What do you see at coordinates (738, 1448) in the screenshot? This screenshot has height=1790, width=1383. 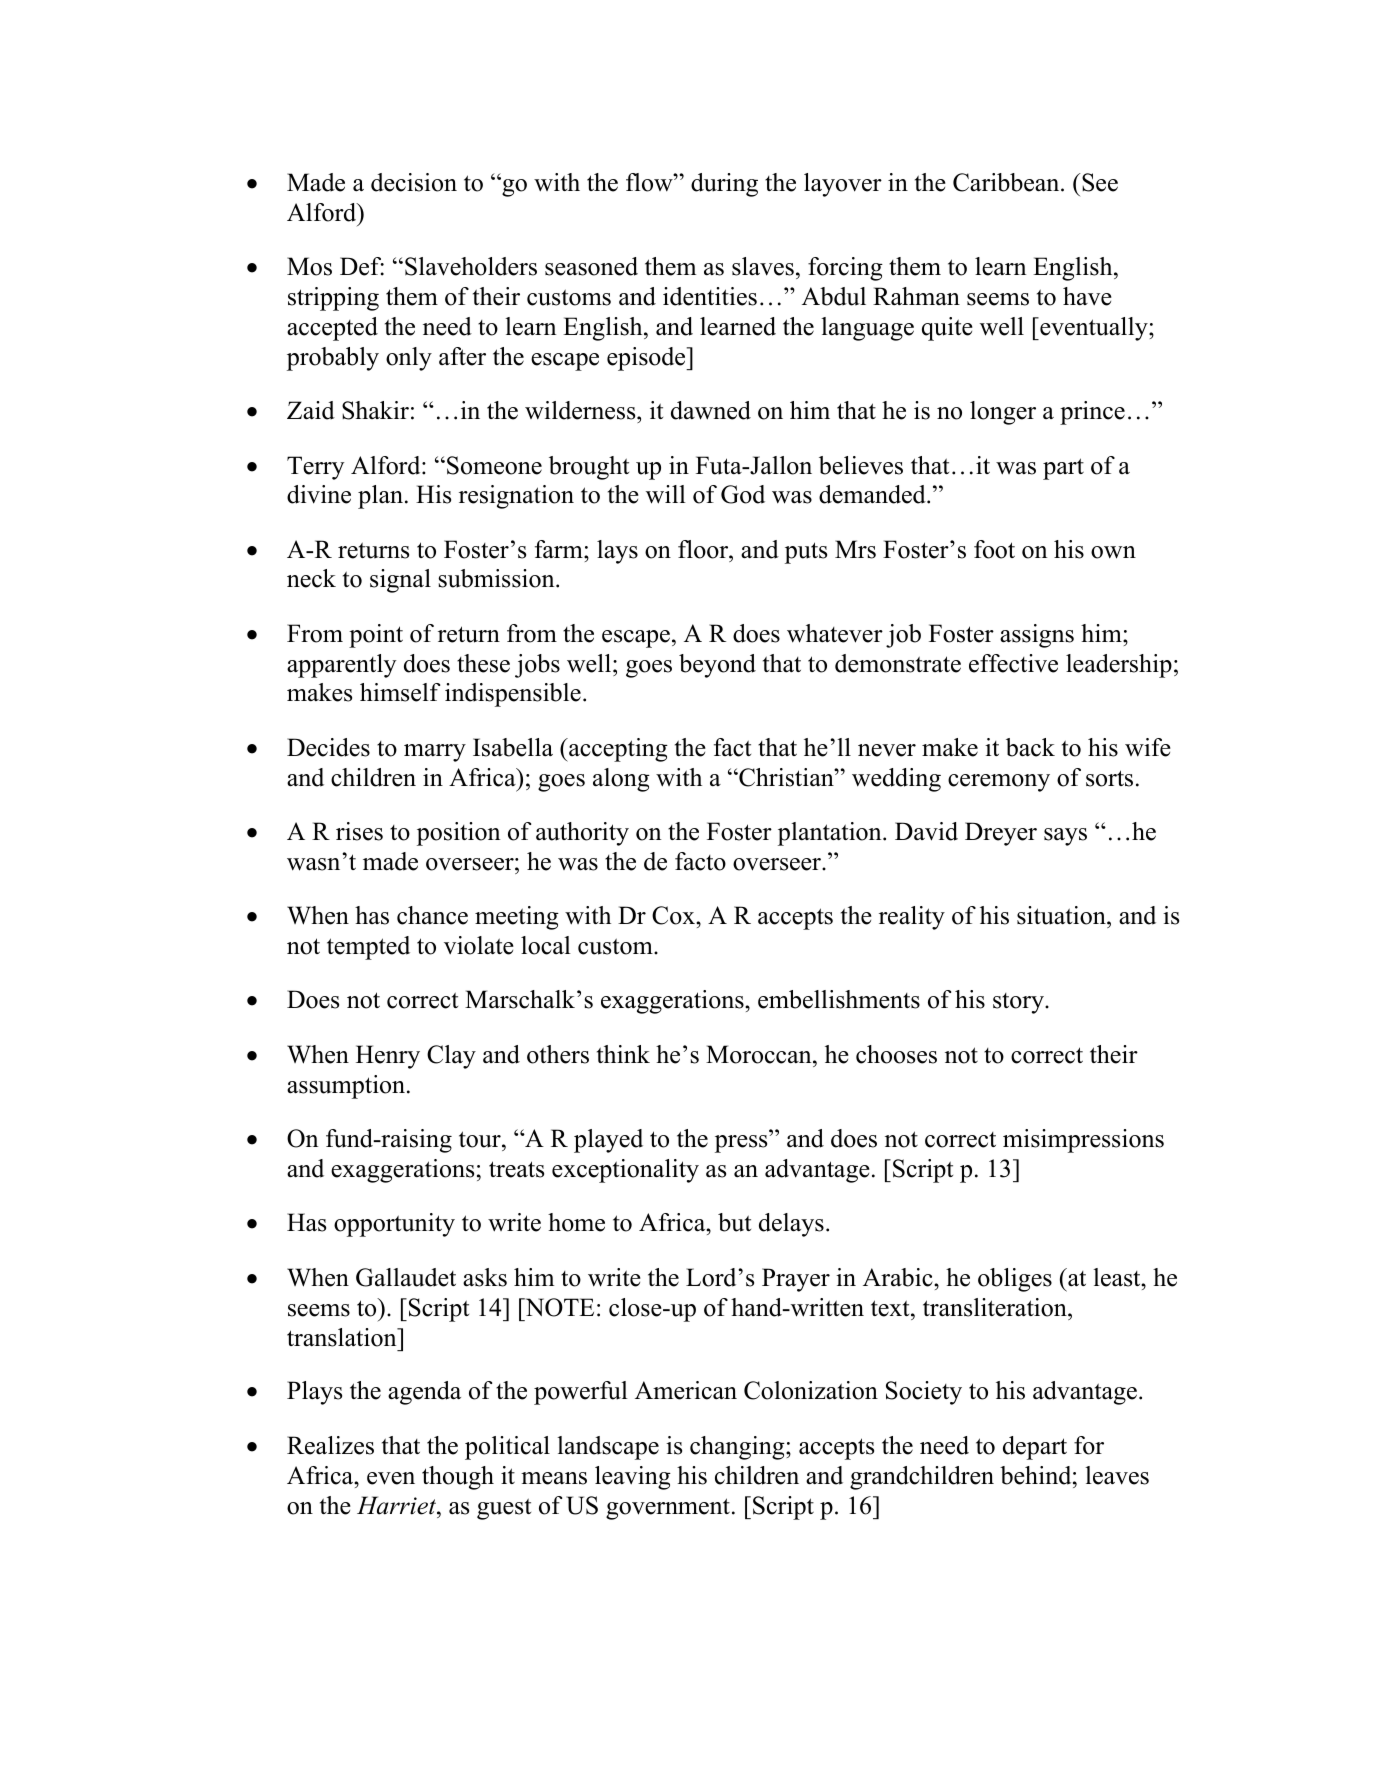 I see `changing` at bounding box center [738, 1448].
